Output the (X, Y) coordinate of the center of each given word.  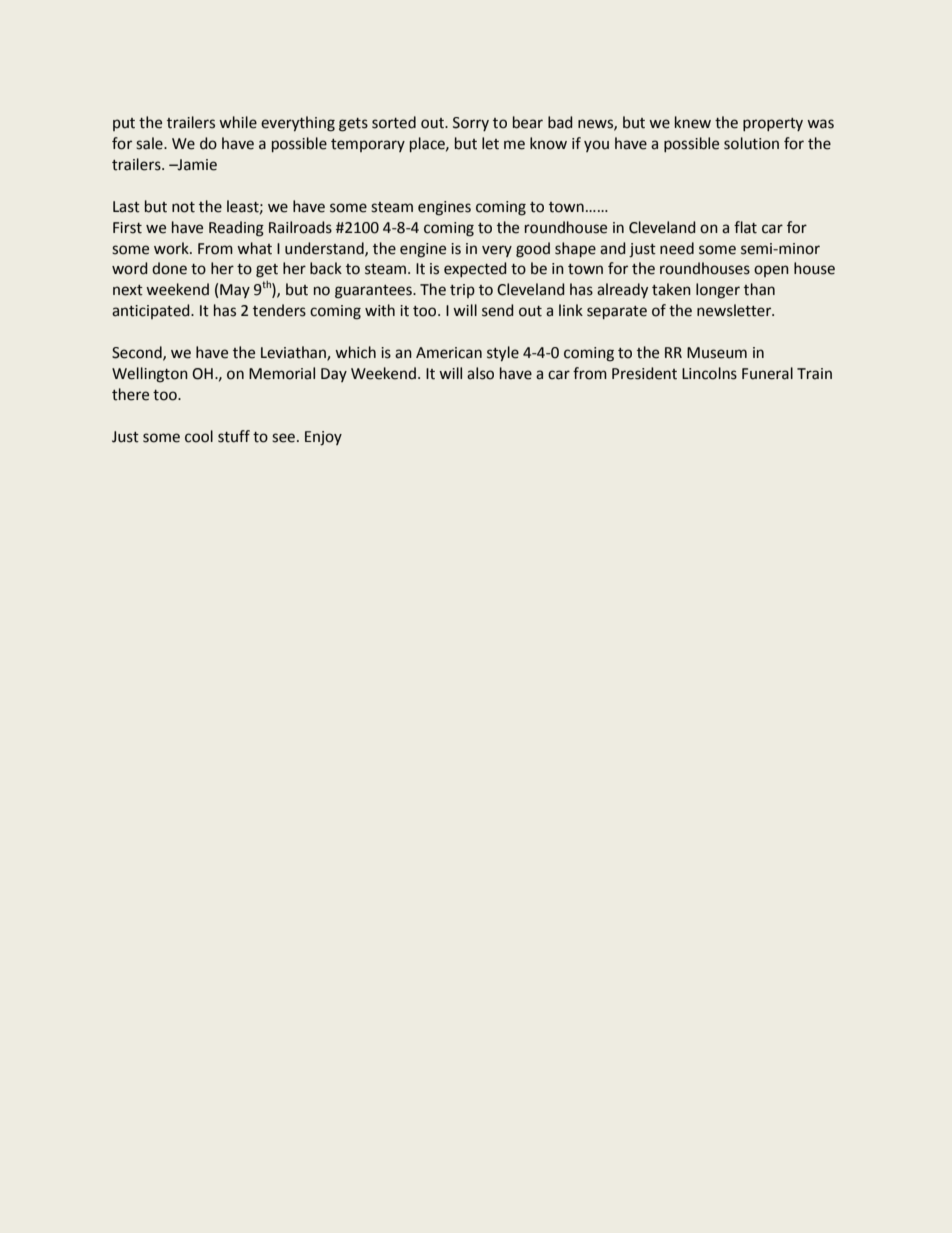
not (183, 207)
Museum (717, 353)
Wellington (150, 375)
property (773, 124)
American (449, 353)
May (235, 291)
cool (199, 436)
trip (462, 291)
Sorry (471, 124)
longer (718, 291)
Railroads (300, 227)
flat (745, 227)
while (238, 122)
